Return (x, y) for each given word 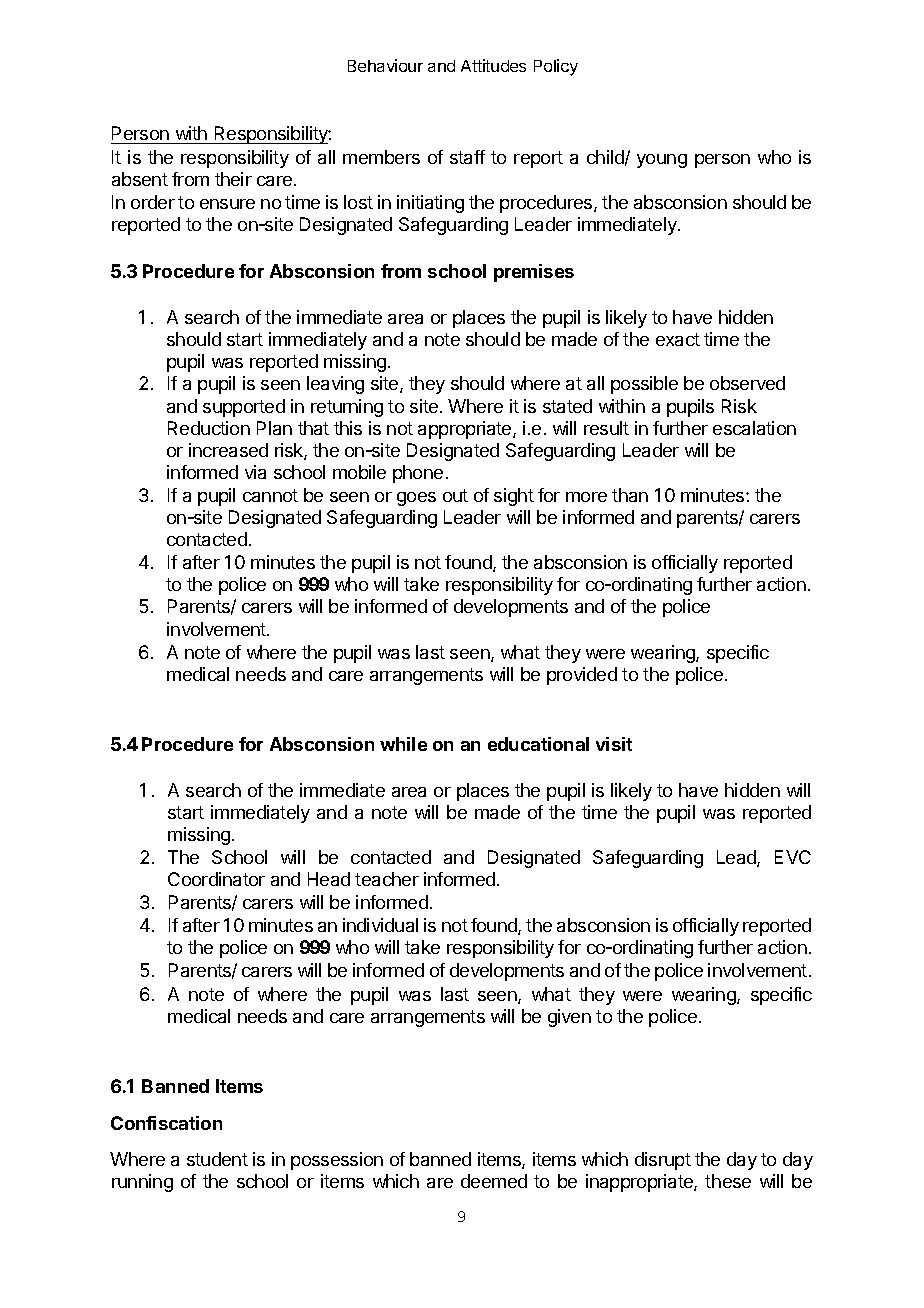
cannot (270, 495)
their (233, 179)
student (217, 1159)
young (662, 161)
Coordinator (216, 879)
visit (614, 744)
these (728, 1181)
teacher (387, 879)
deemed (494, 1181)
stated (567, 406)
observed (747, 383)
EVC (793, 857)
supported (244, 408)
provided (582, 676)
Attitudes (493, 65)
